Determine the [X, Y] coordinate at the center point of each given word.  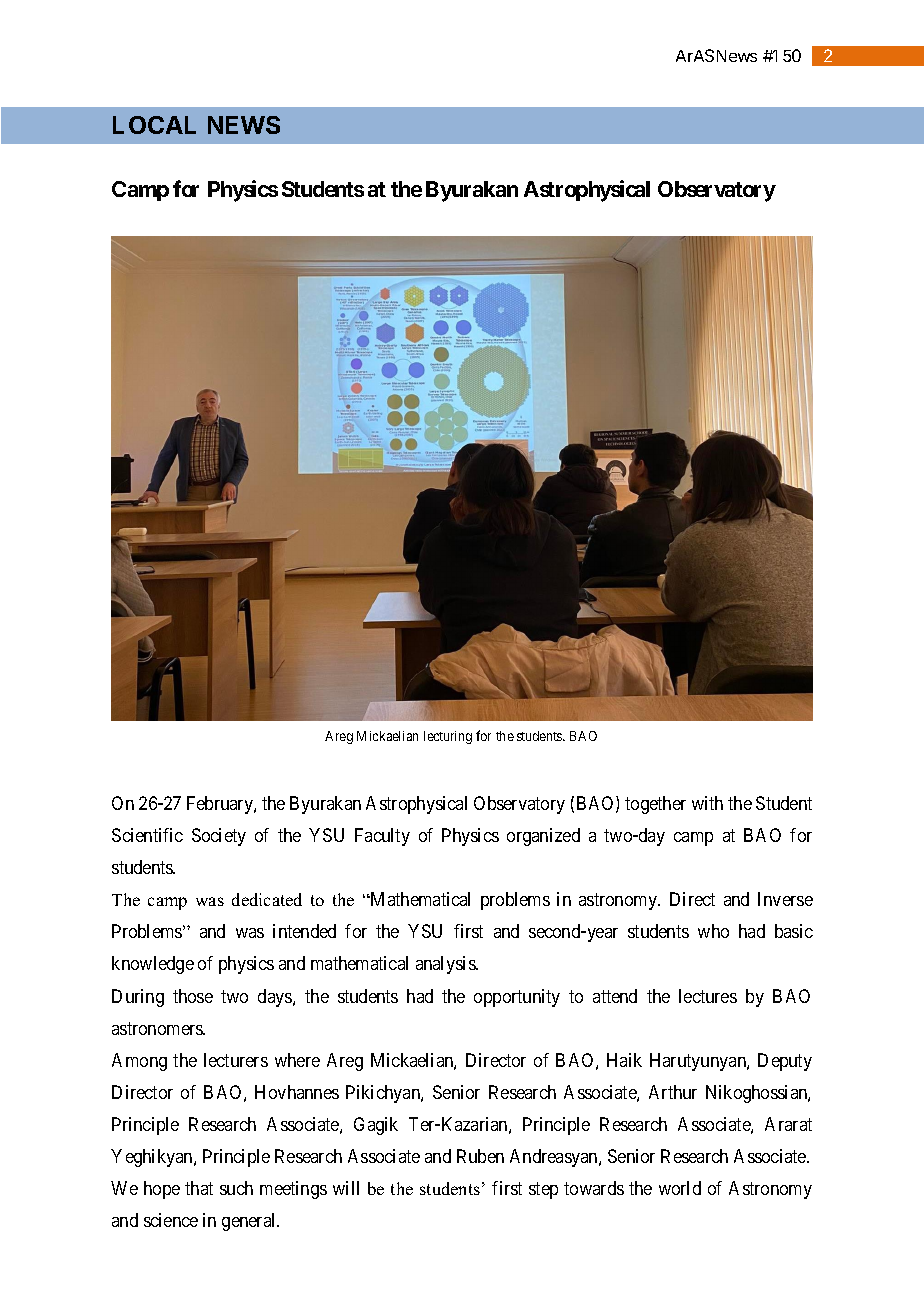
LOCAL [154, 125]
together [655, 805]
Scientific [147, 835]
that [199, 1188]
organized [543, 837]
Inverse [785, 899]
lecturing [448, 737]
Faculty [382, 837]
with [707, 803]
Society [219, 837]
